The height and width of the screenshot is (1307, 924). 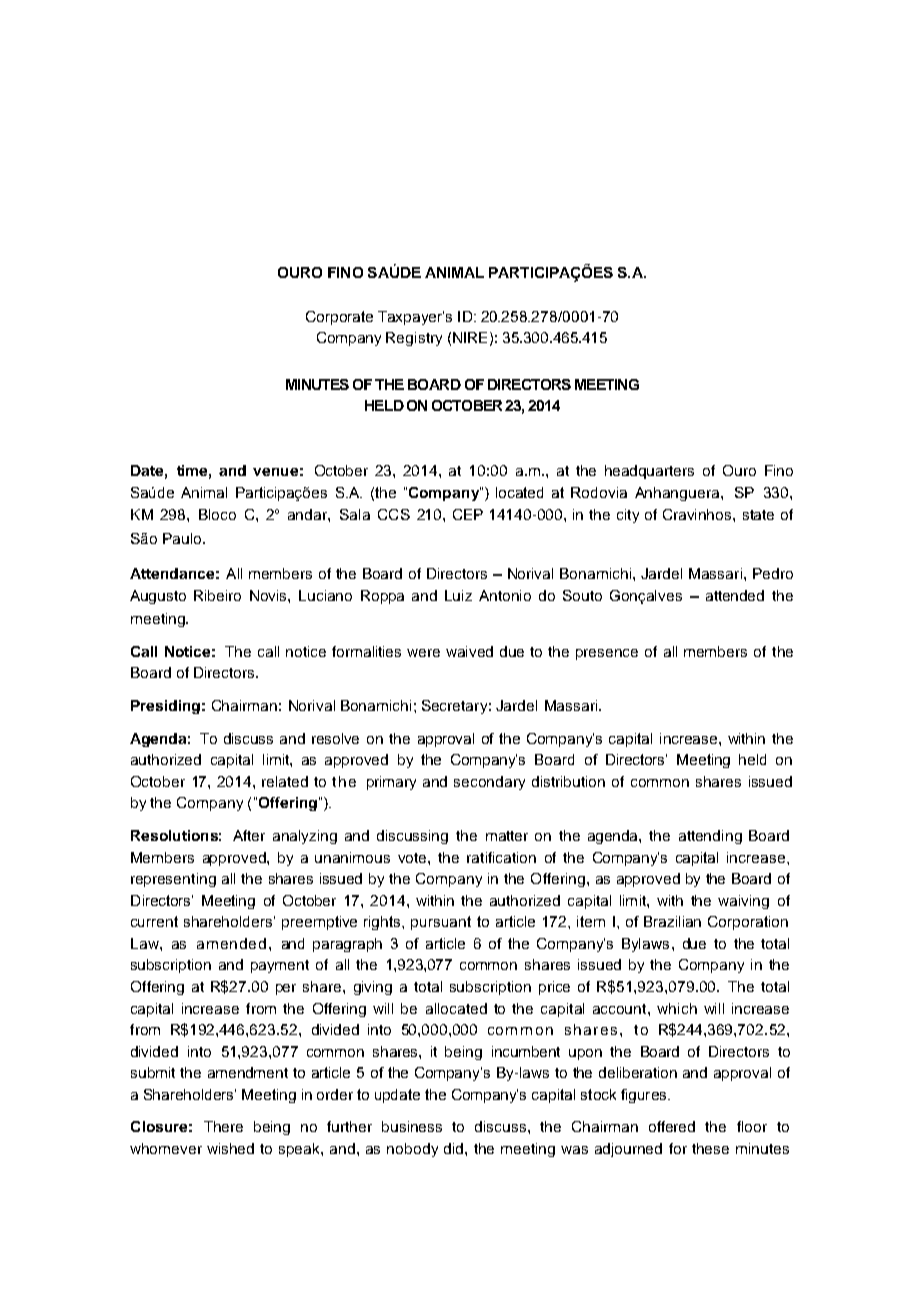 I want to click on Presiding, so click(x=165, y=707).
